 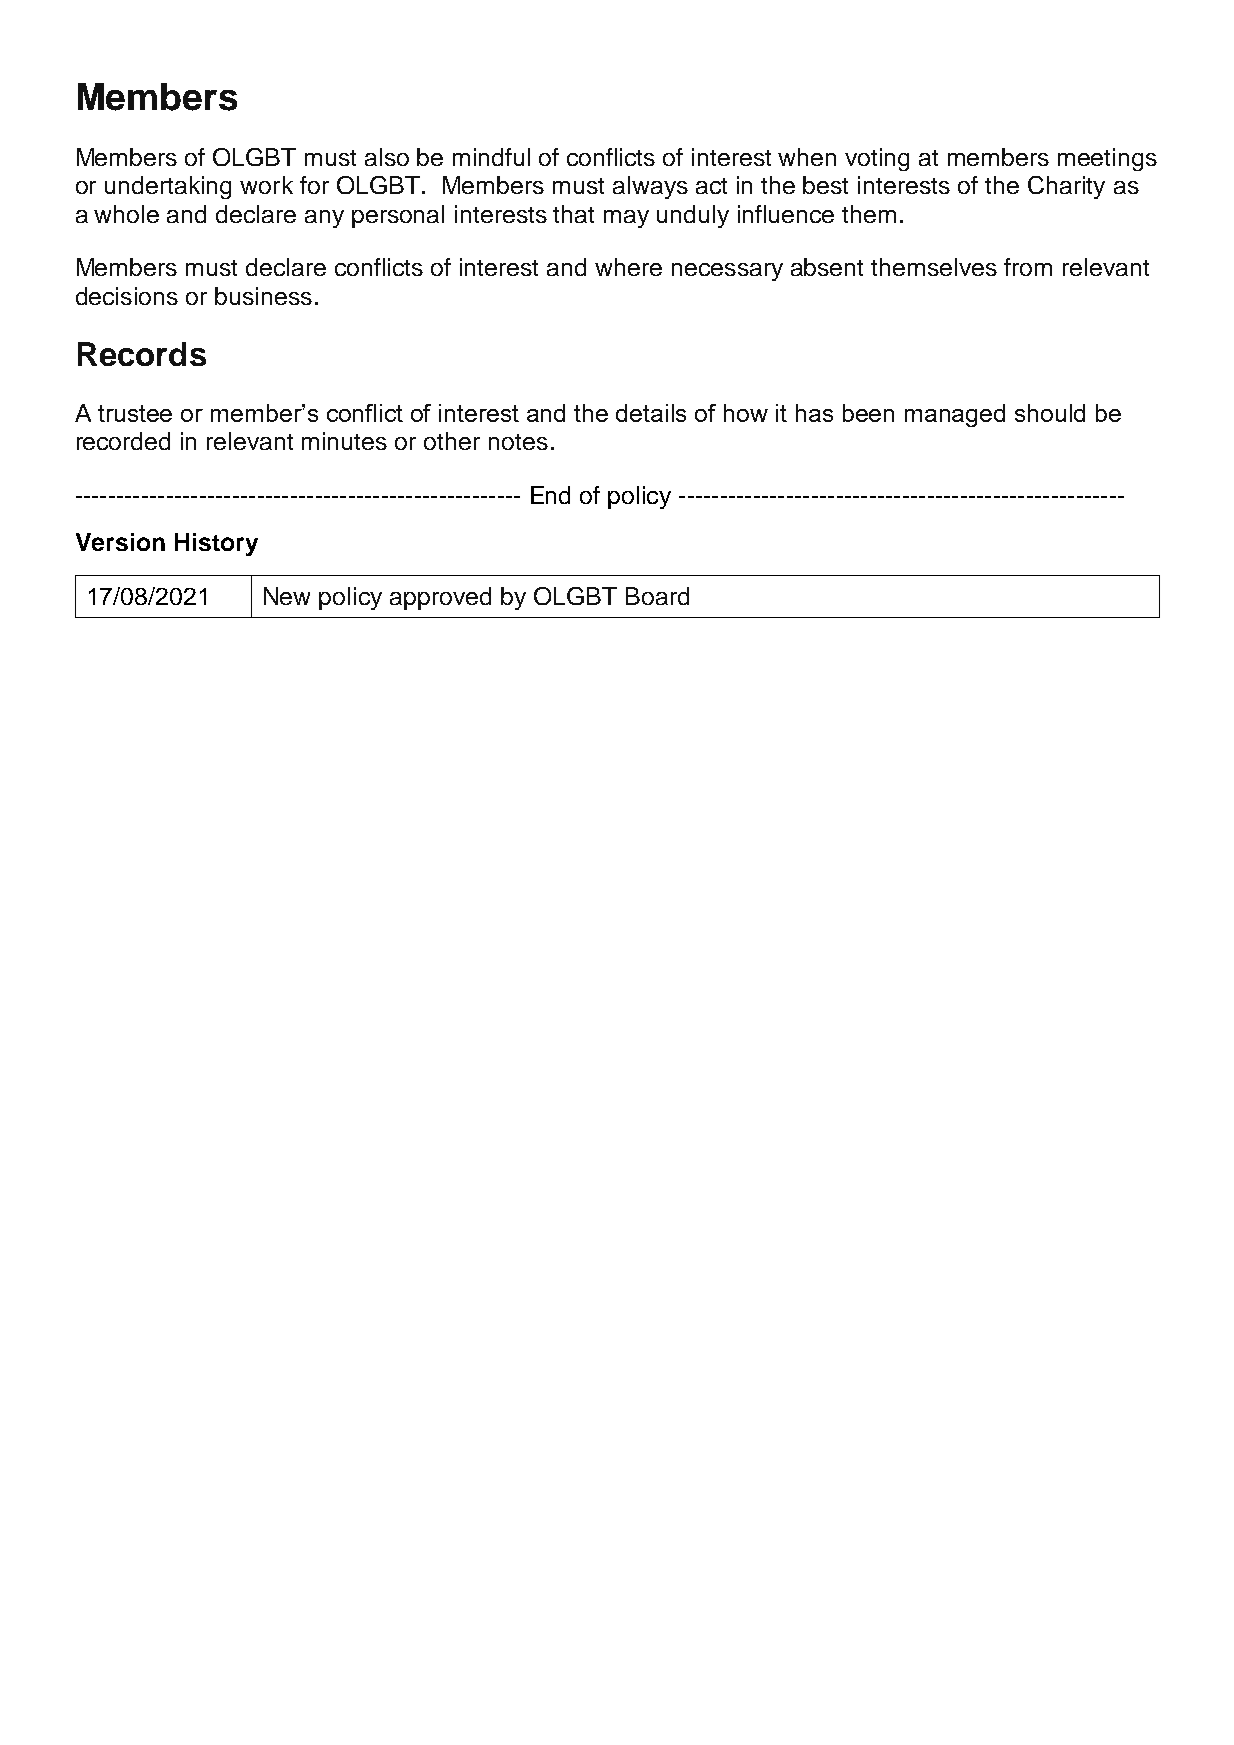 I want to click on New, so click(x=287, y=596).
